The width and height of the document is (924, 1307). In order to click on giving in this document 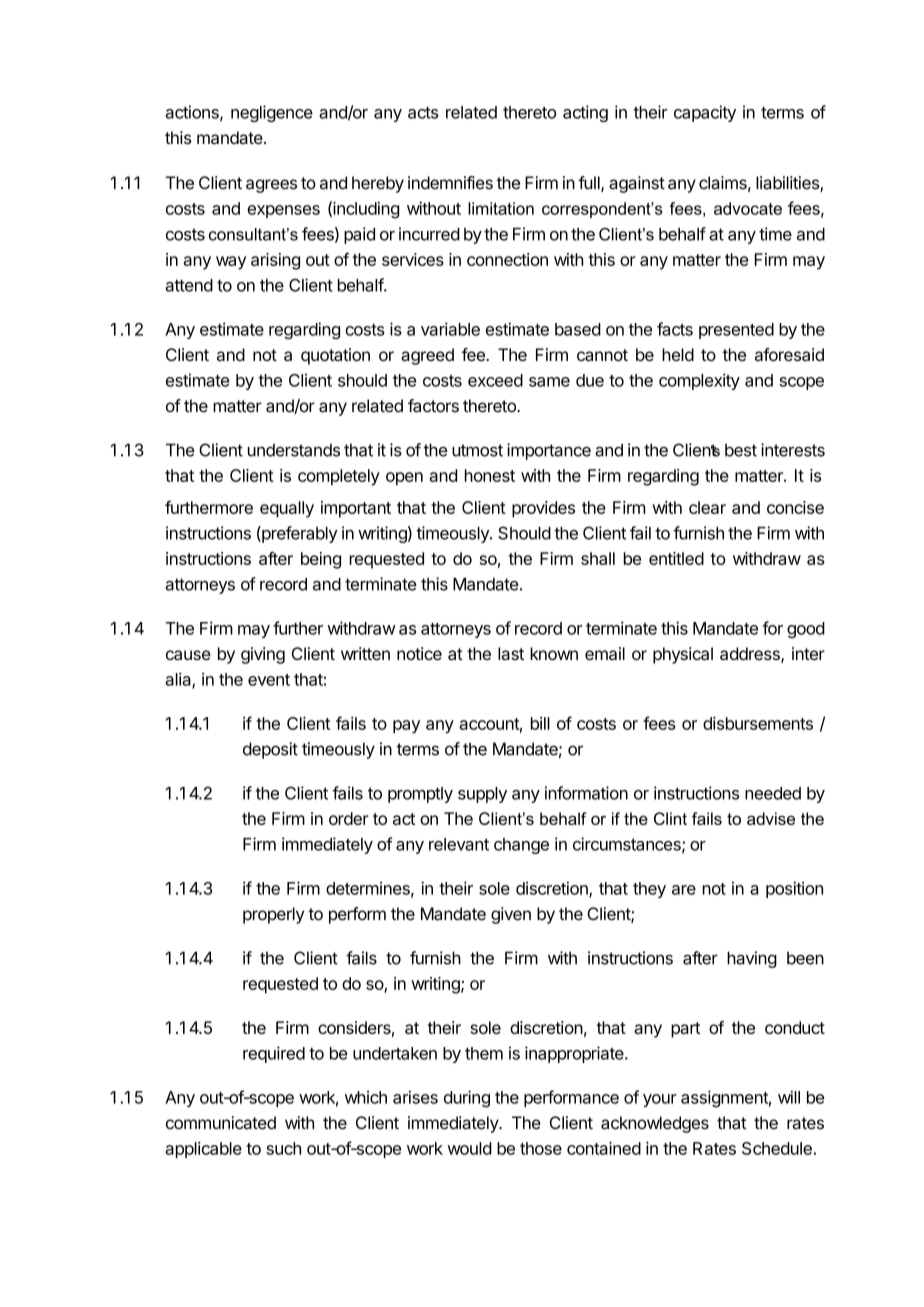, I will do `click(263, 655)`.
